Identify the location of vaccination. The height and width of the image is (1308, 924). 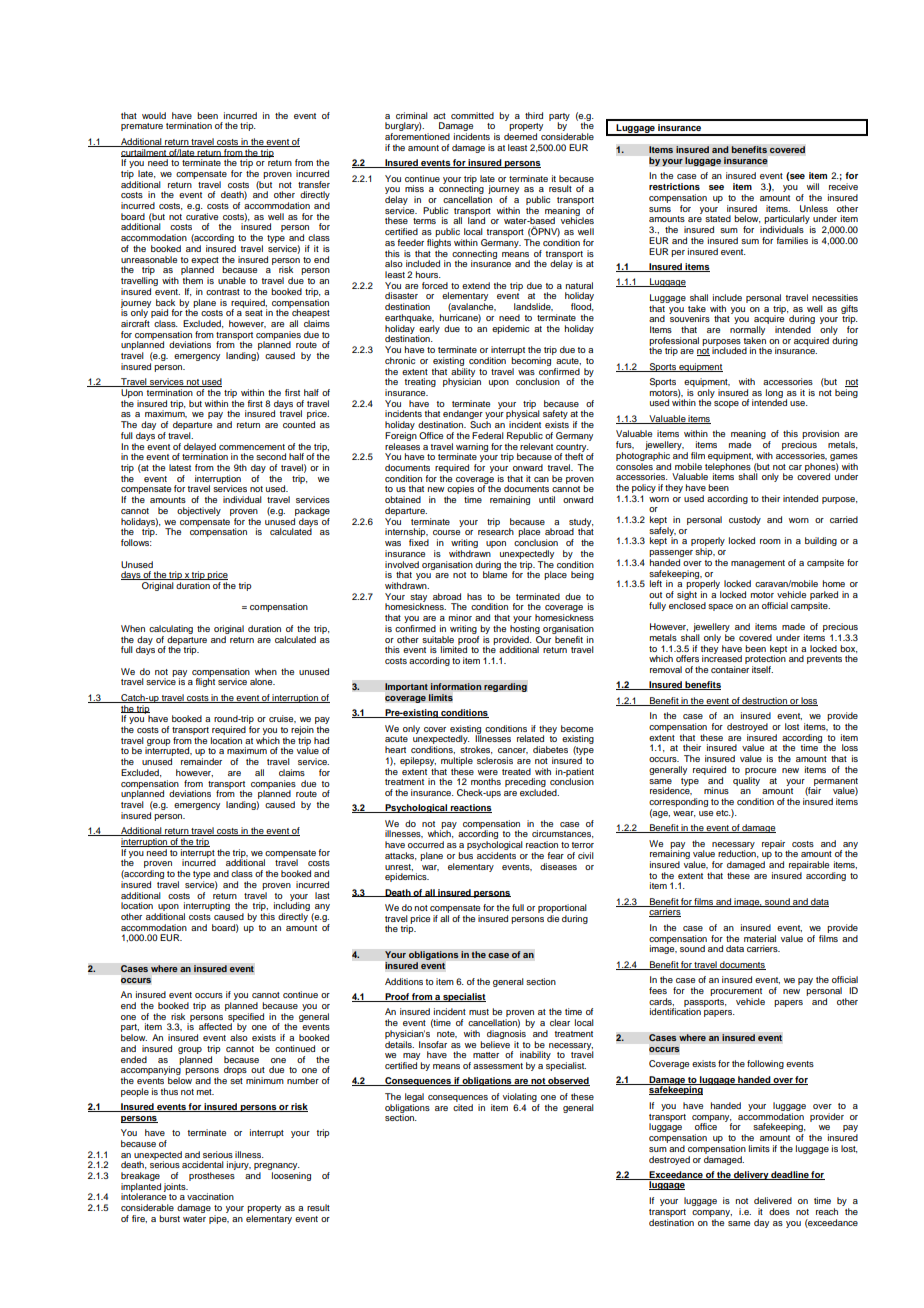
(210, 1196).
